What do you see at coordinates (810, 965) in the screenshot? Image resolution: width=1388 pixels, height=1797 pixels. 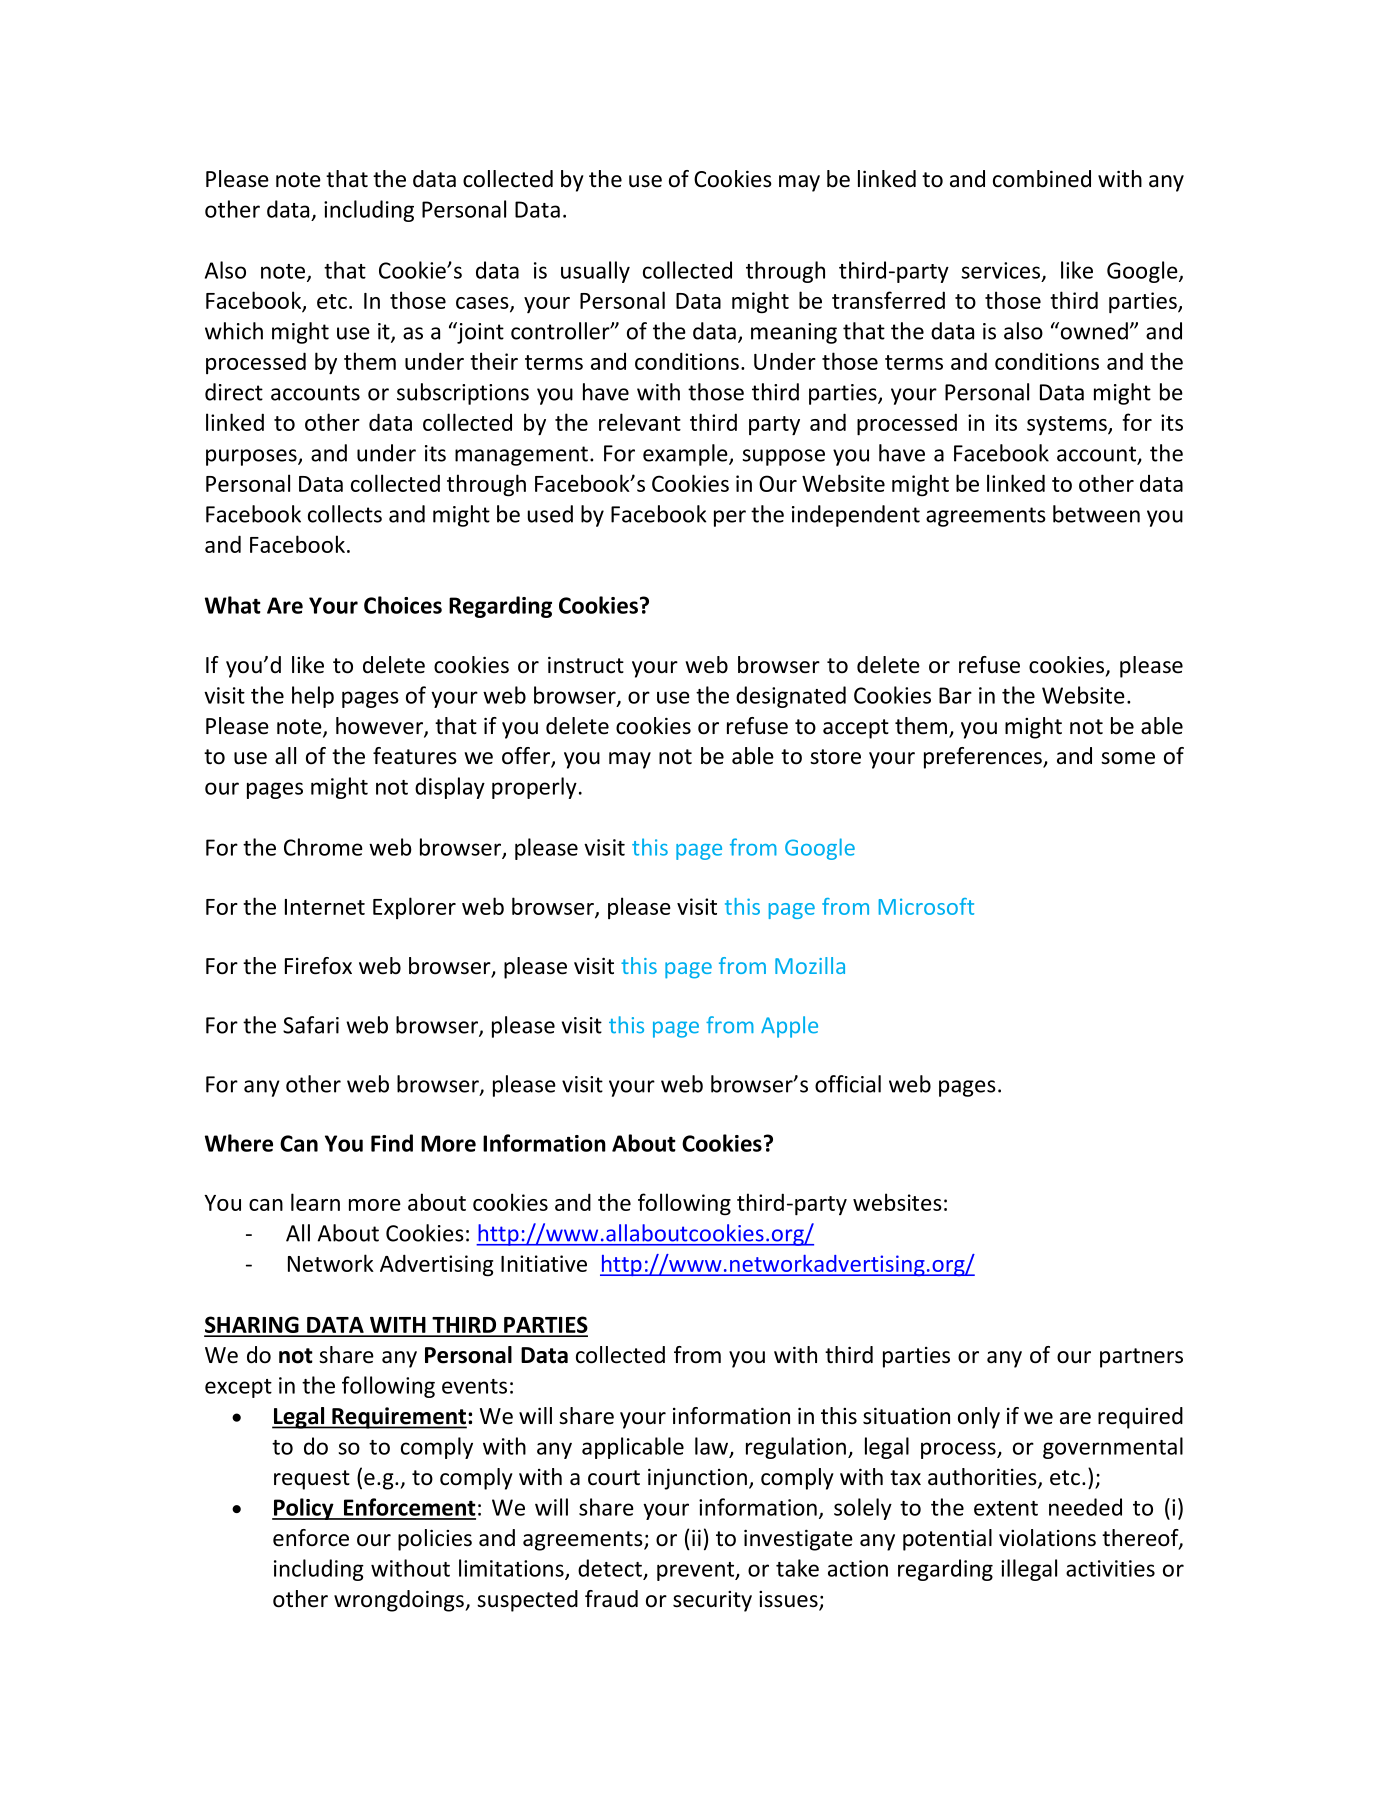 I see `Mozilla` at bounding box center [810, 965].
